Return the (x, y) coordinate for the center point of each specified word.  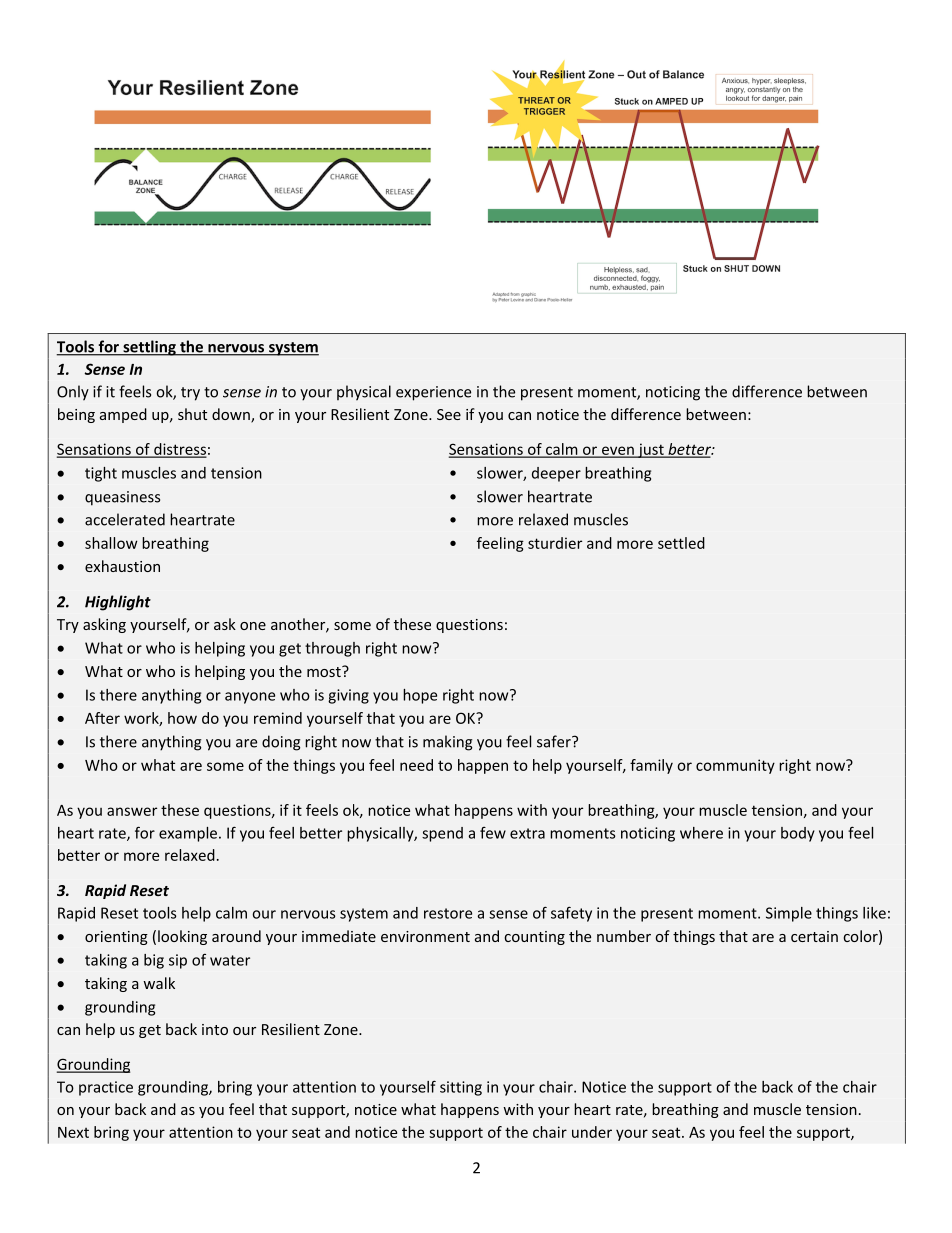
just (651, 450)
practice (106, 1088)
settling (149, 348)
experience (433, 393)
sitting (461, 1088)
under (592, 1132)
